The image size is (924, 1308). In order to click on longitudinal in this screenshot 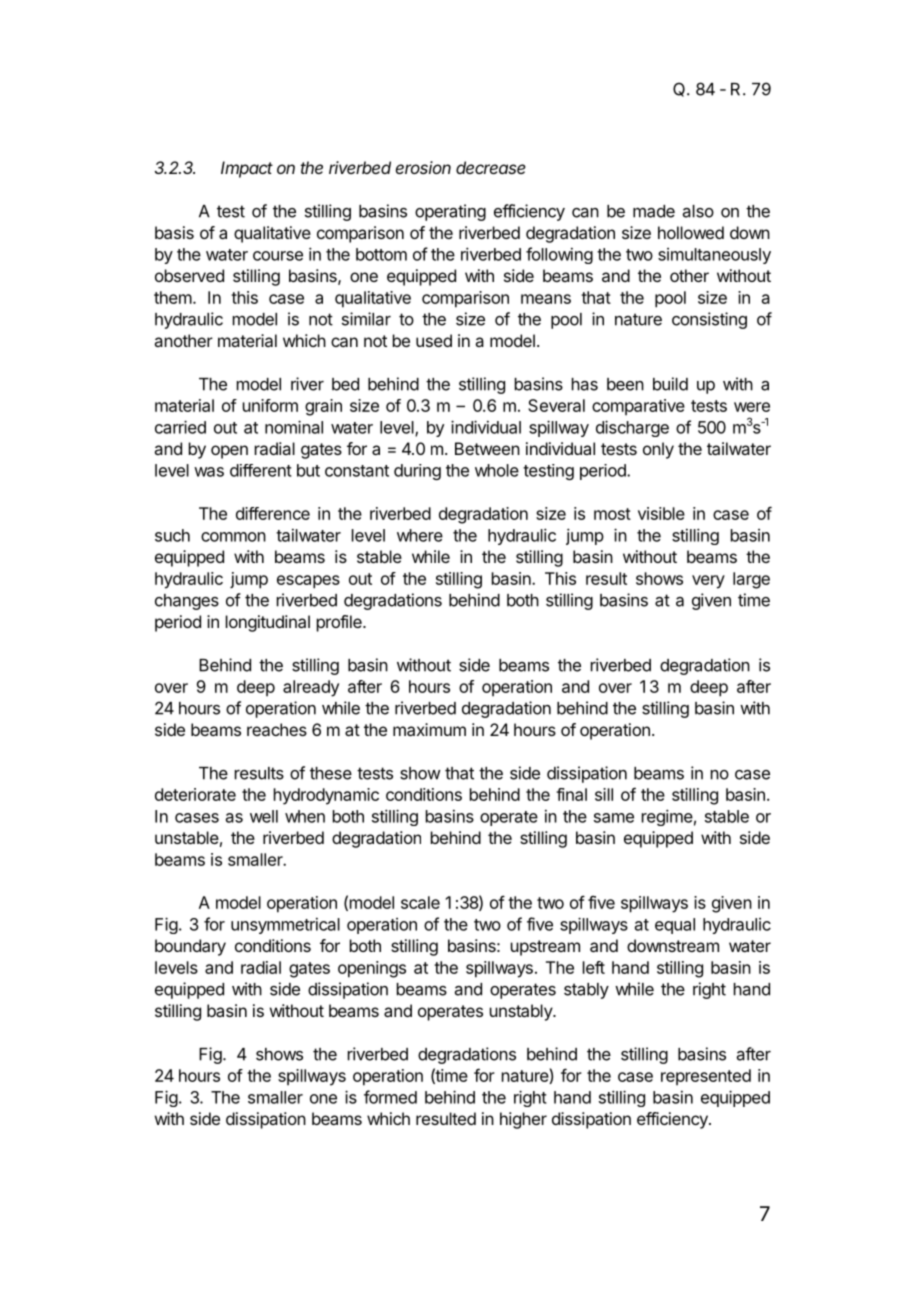, I will do `click(268, 623)`.
